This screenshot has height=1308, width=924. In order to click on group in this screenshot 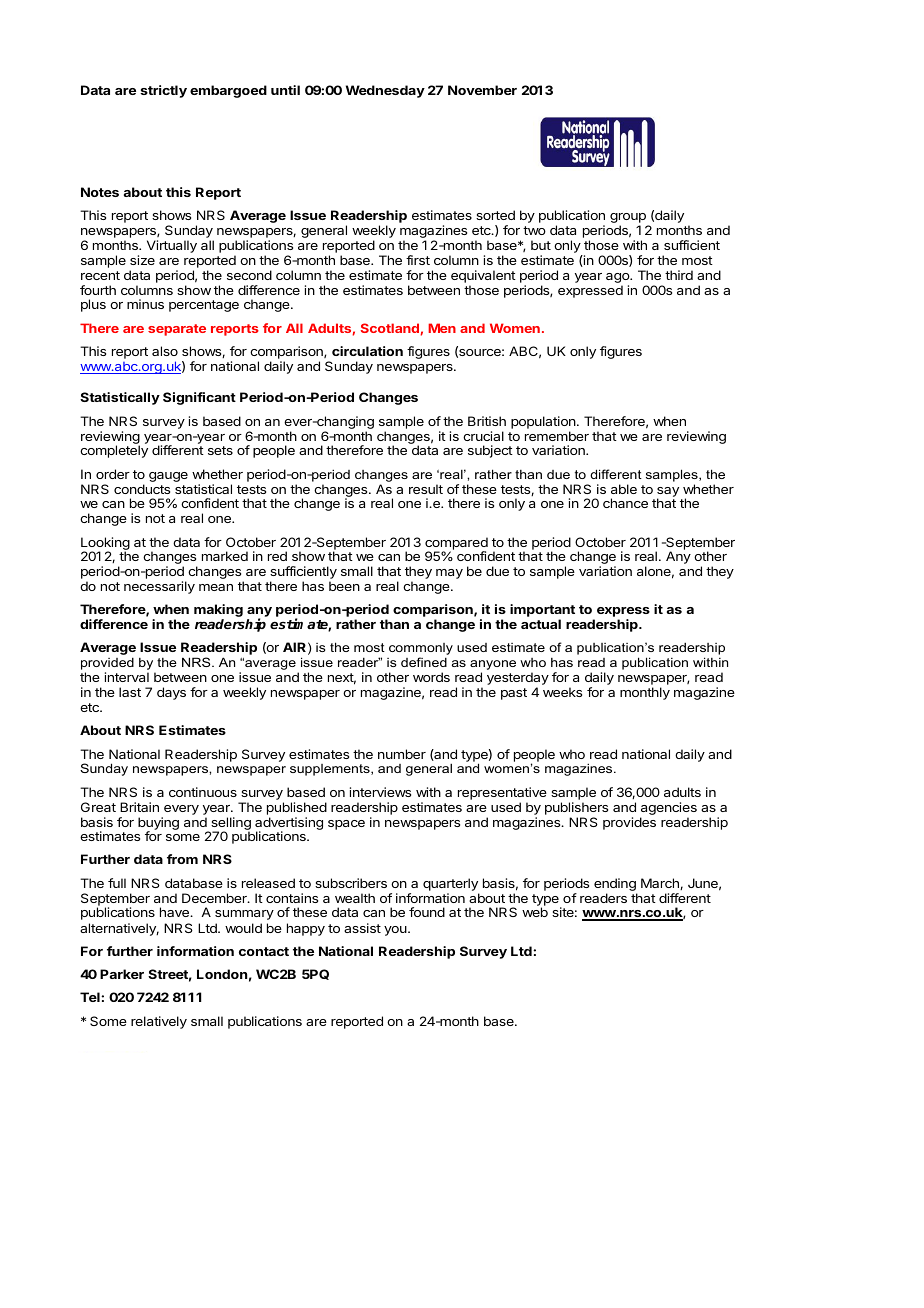, I will do `click(629, 219)`.
